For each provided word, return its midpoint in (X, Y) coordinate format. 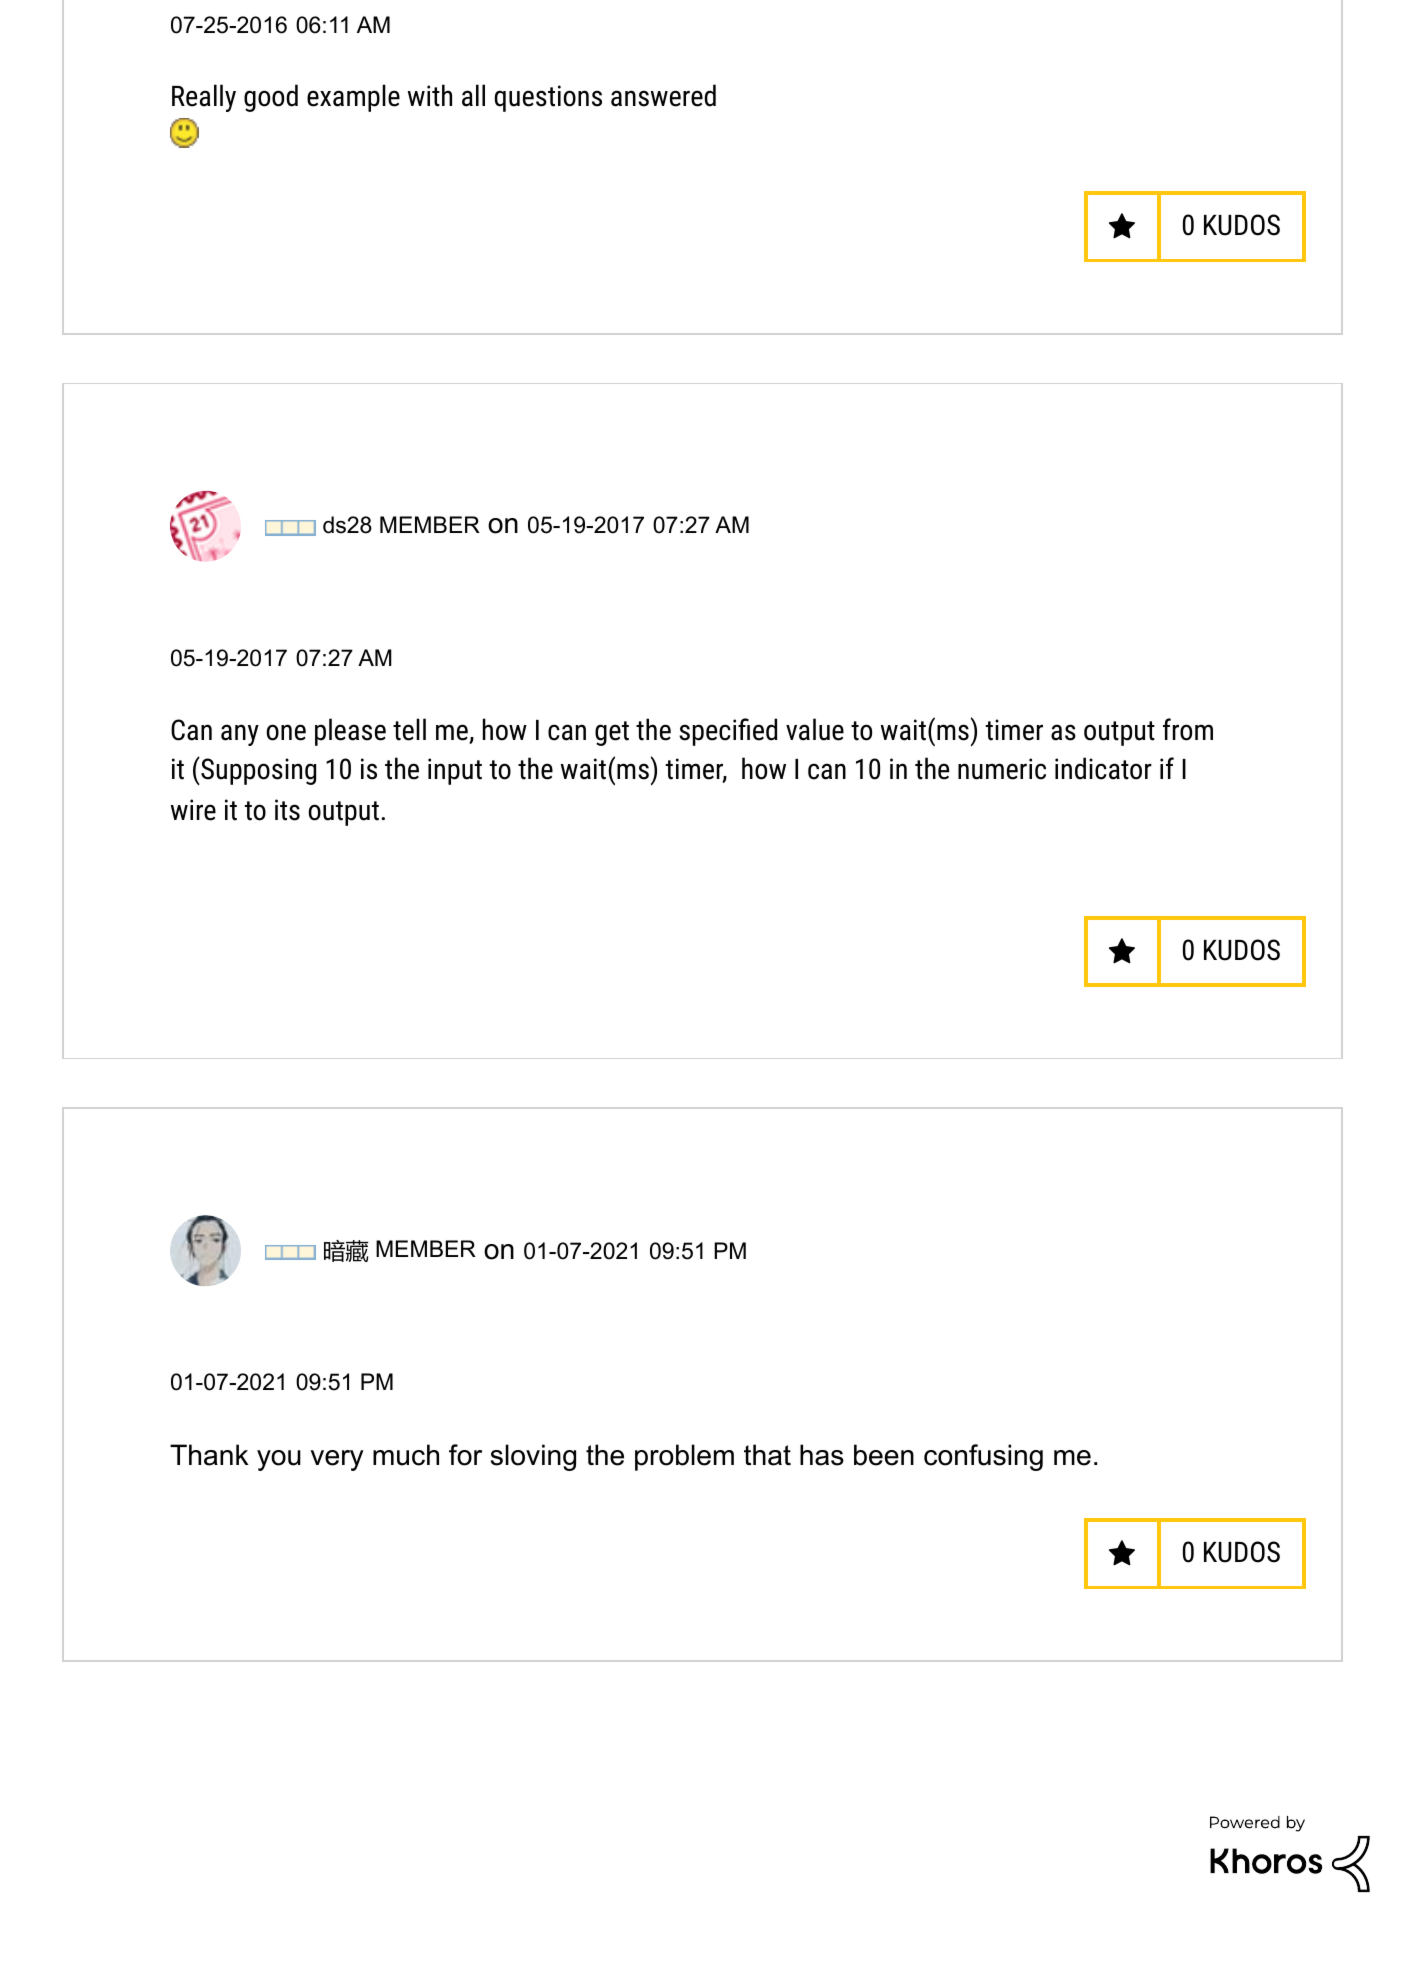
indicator (1103, 768)
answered (663, 95)
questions (548, 98)
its (287, 810)
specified (728, 732)
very (337, 1460)
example (353, 98)
